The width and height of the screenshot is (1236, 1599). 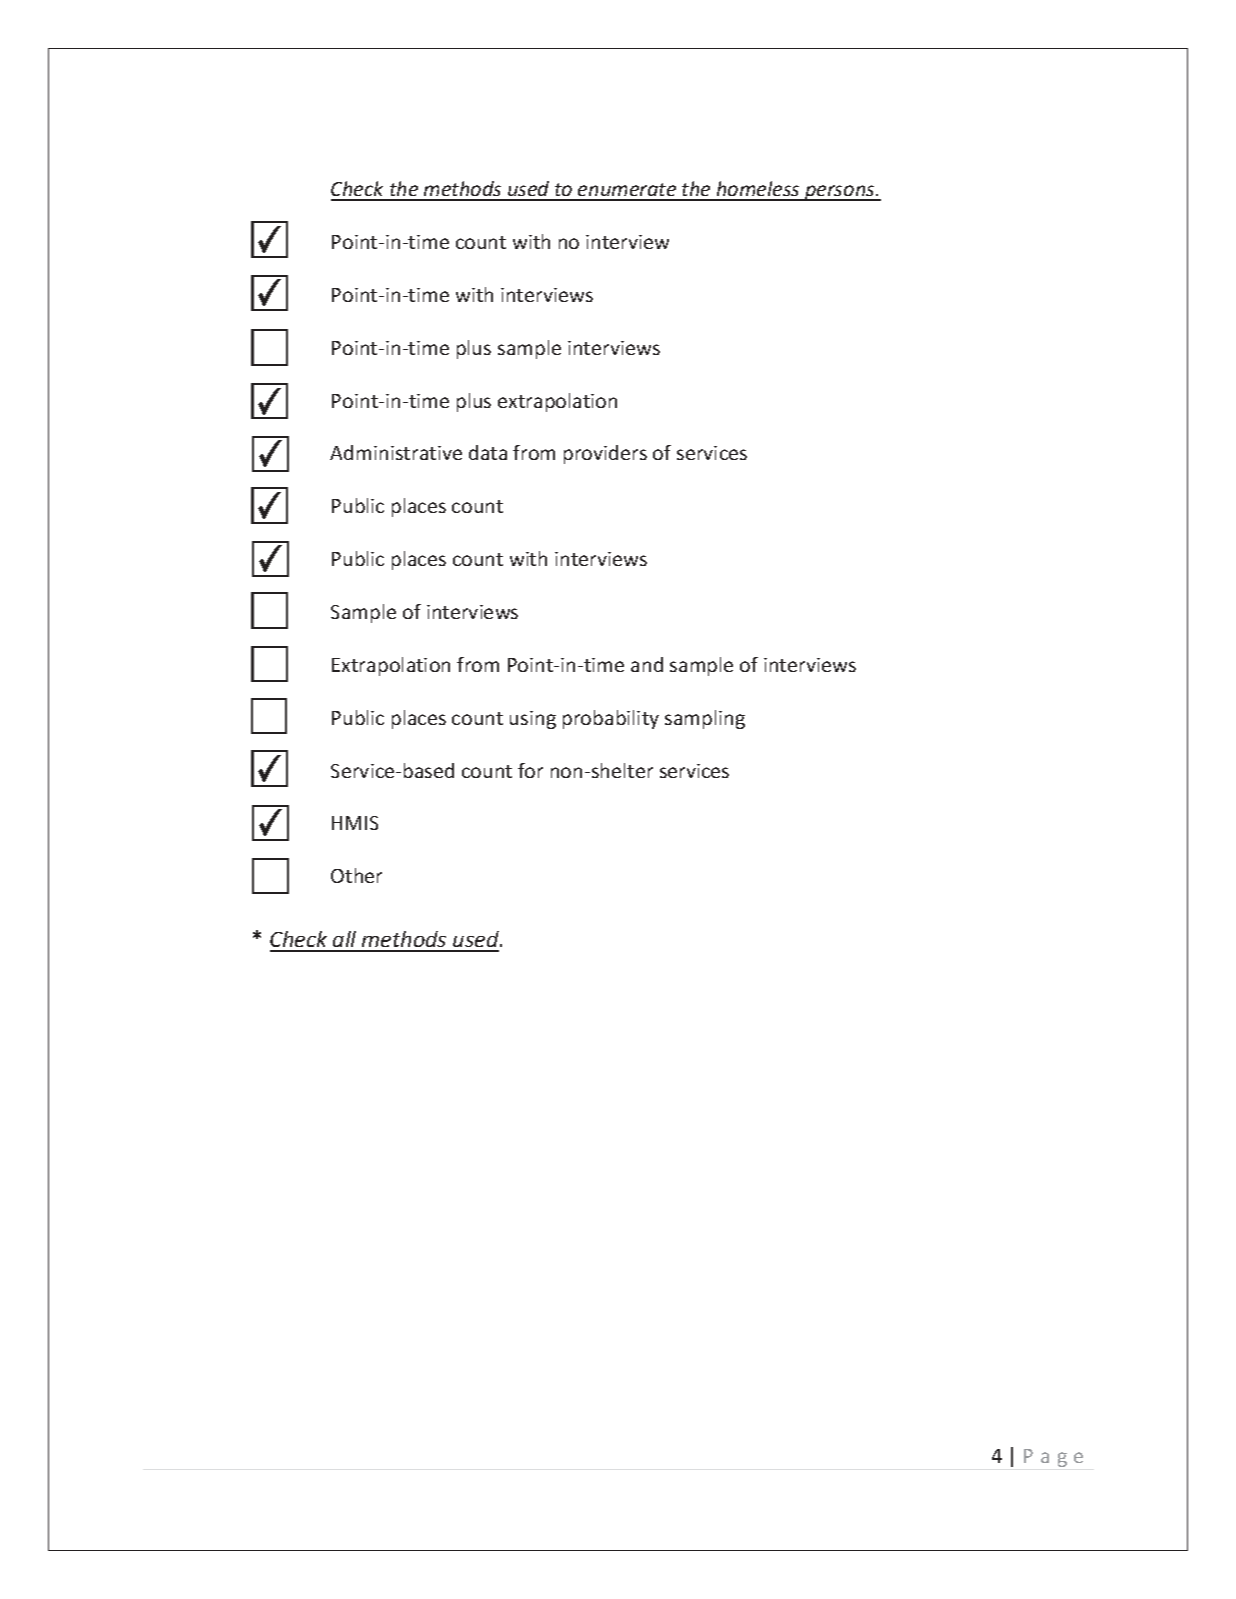 I want to click on for, so click(x=530, y=770).
